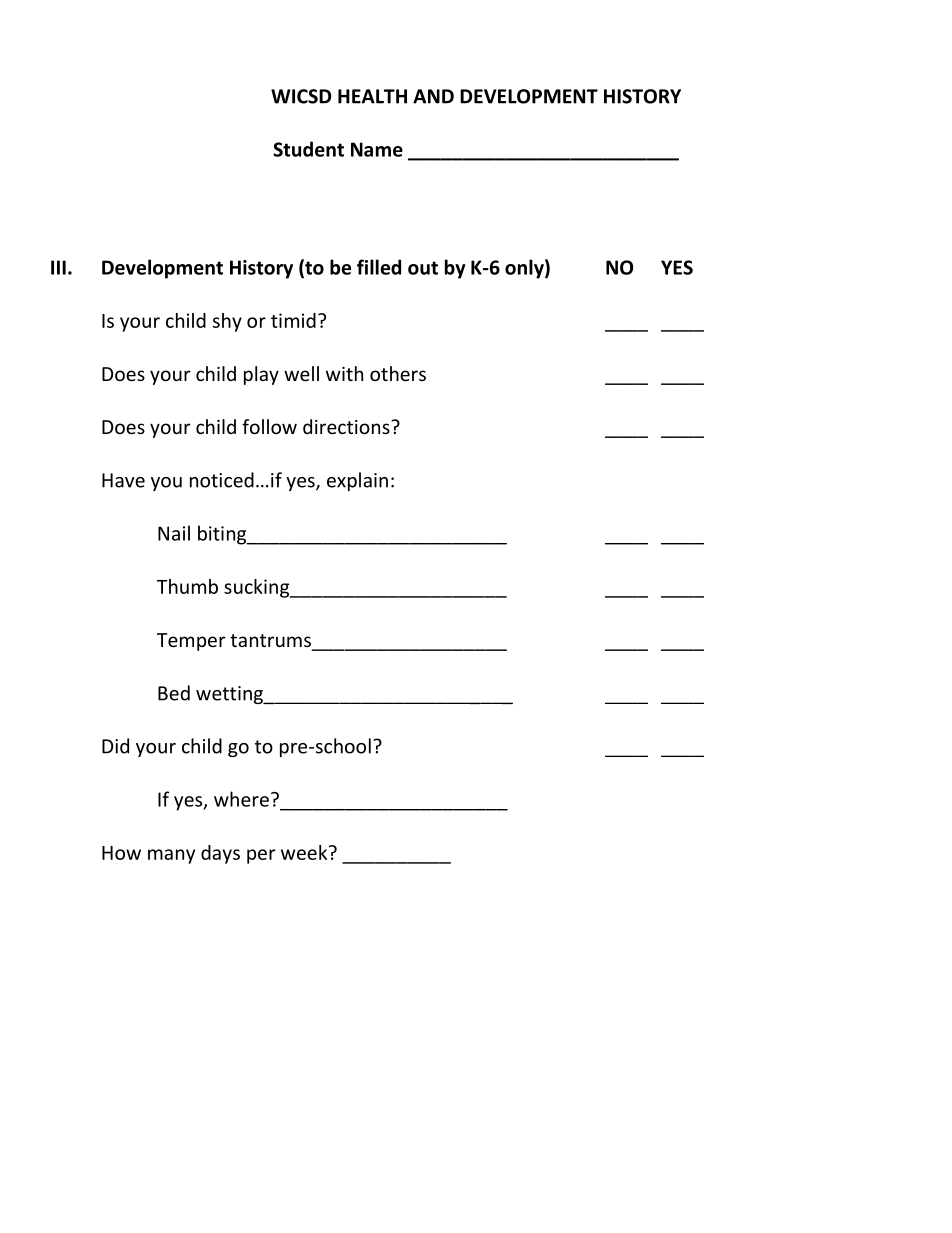 Image resolution: width=952 pixels, height=1233 pixels. I want to click on III, so click(58, 267).
